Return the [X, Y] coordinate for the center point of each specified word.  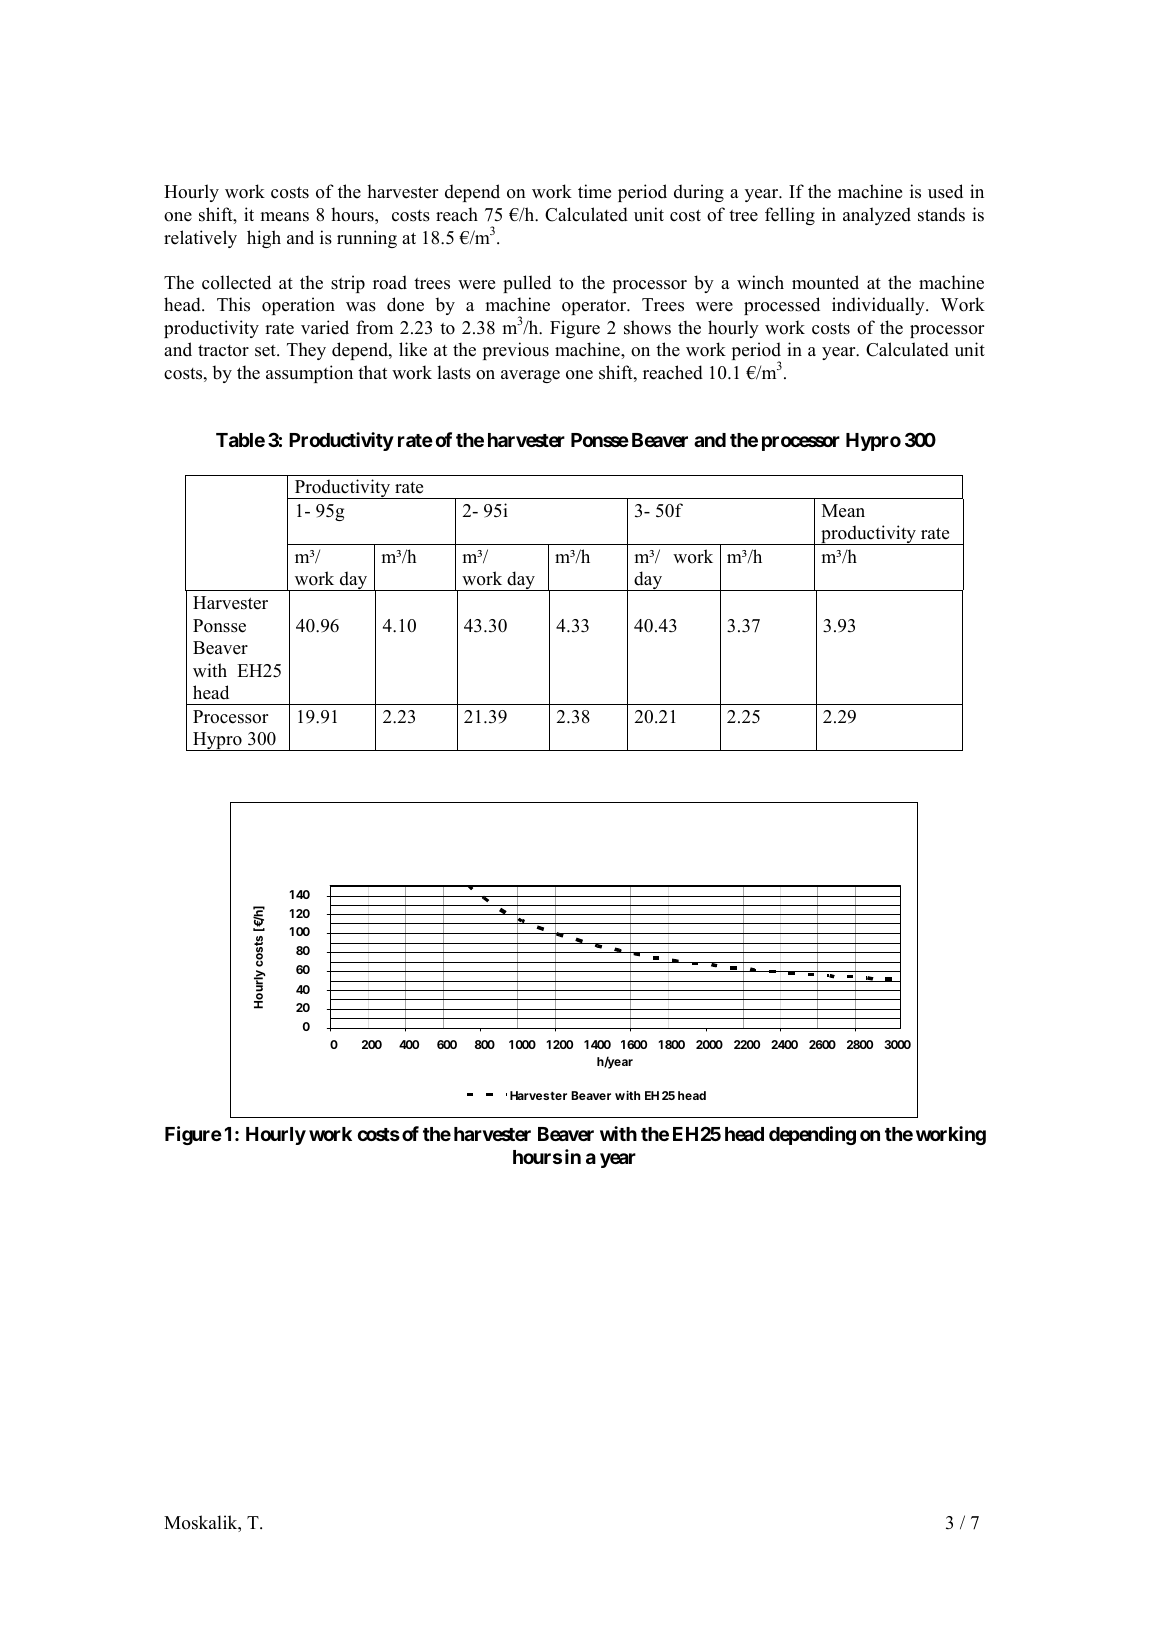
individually [879, 306]
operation [298, 306]
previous [516, 351]
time [594, 191]
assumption [309, 374]
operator [595, 307]
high [264, 239]
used [945, 191]
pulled [527, 284]
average [530, 376]
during [699, 193]
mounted [825, 282]
